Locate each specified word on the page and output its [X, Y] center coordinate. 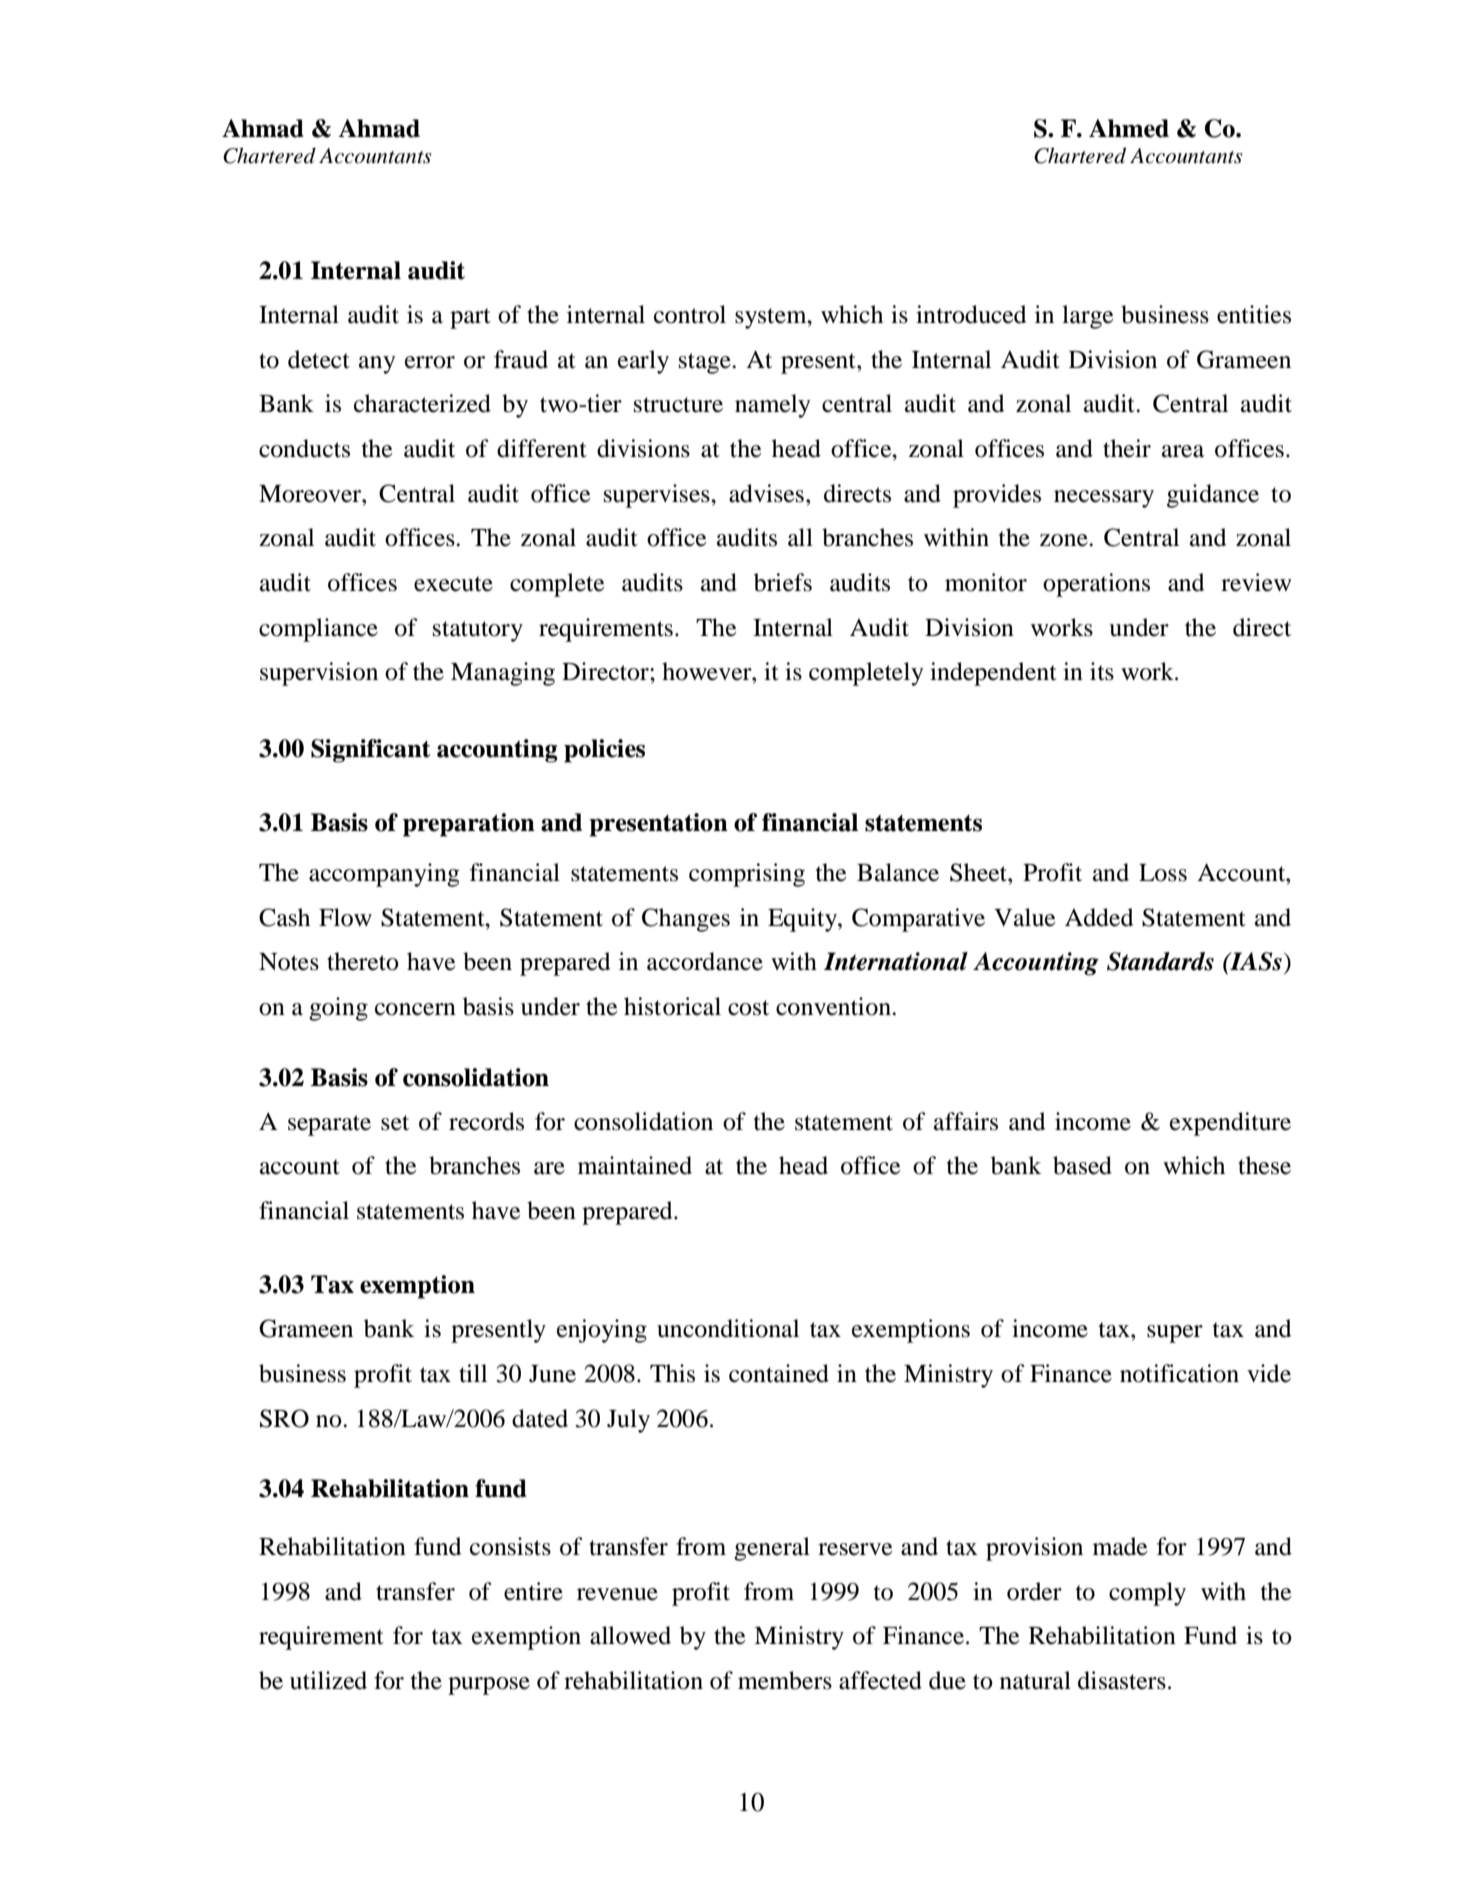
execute [453, 584]
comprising [747, 875]
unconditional [728, 1328]
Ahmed [1129, 128]
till [473, 1373]
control [690, 314]
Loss [1163, 873]
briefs [783, 582]
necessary [1104, 499]
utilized [328, 1680]
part [470, 318]
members [785, 1680]
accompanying [384, 875]
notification [1179, 1373]
